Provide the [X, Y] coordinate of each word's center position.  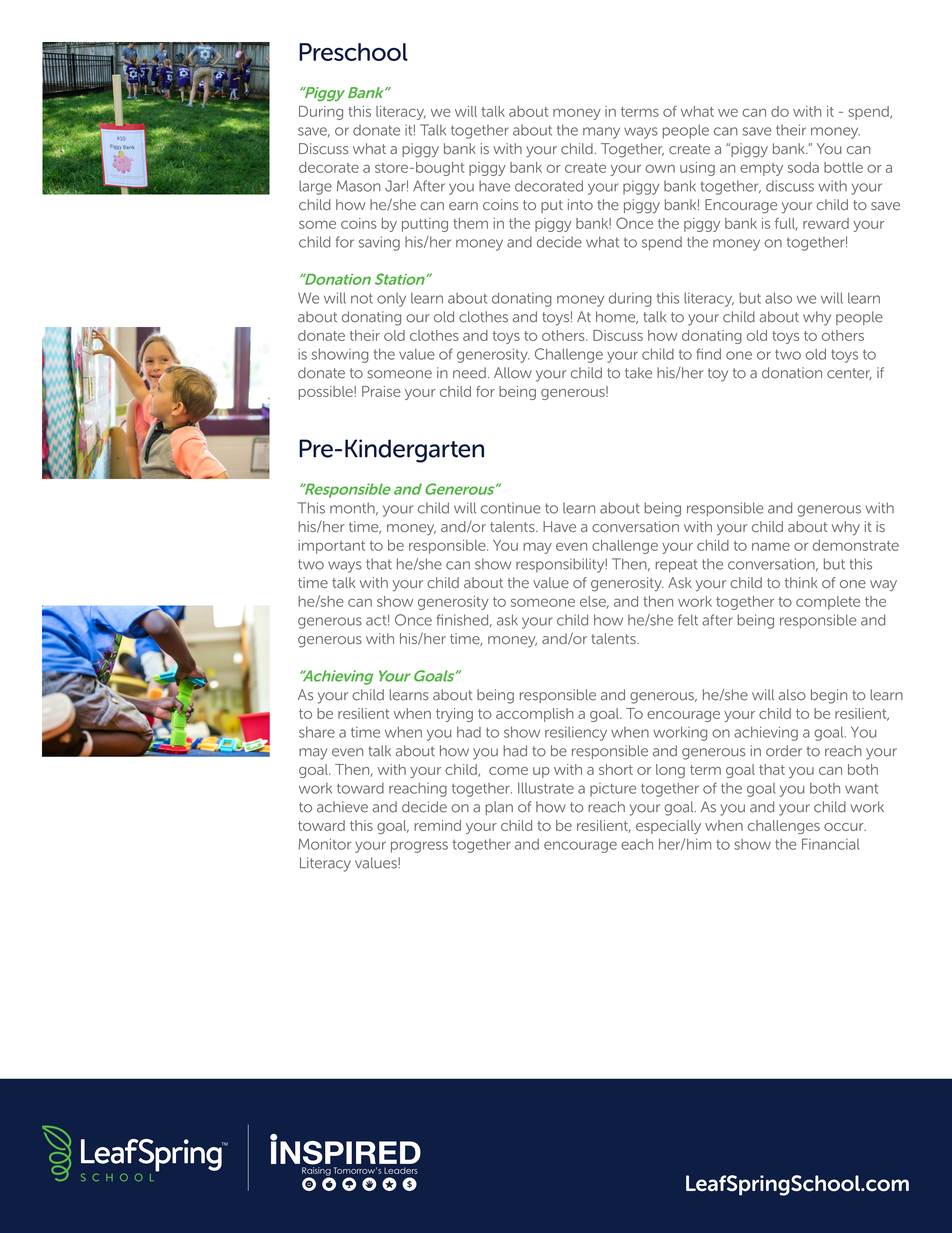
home [617, 317]
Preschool [353, 52]
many [601, 133]
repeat [676, 566]
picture [613, 790]
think [801, 582]
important [331, 547]
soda [803, 167]
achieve [342, 807]
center [849, 374]
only [391, 300]
